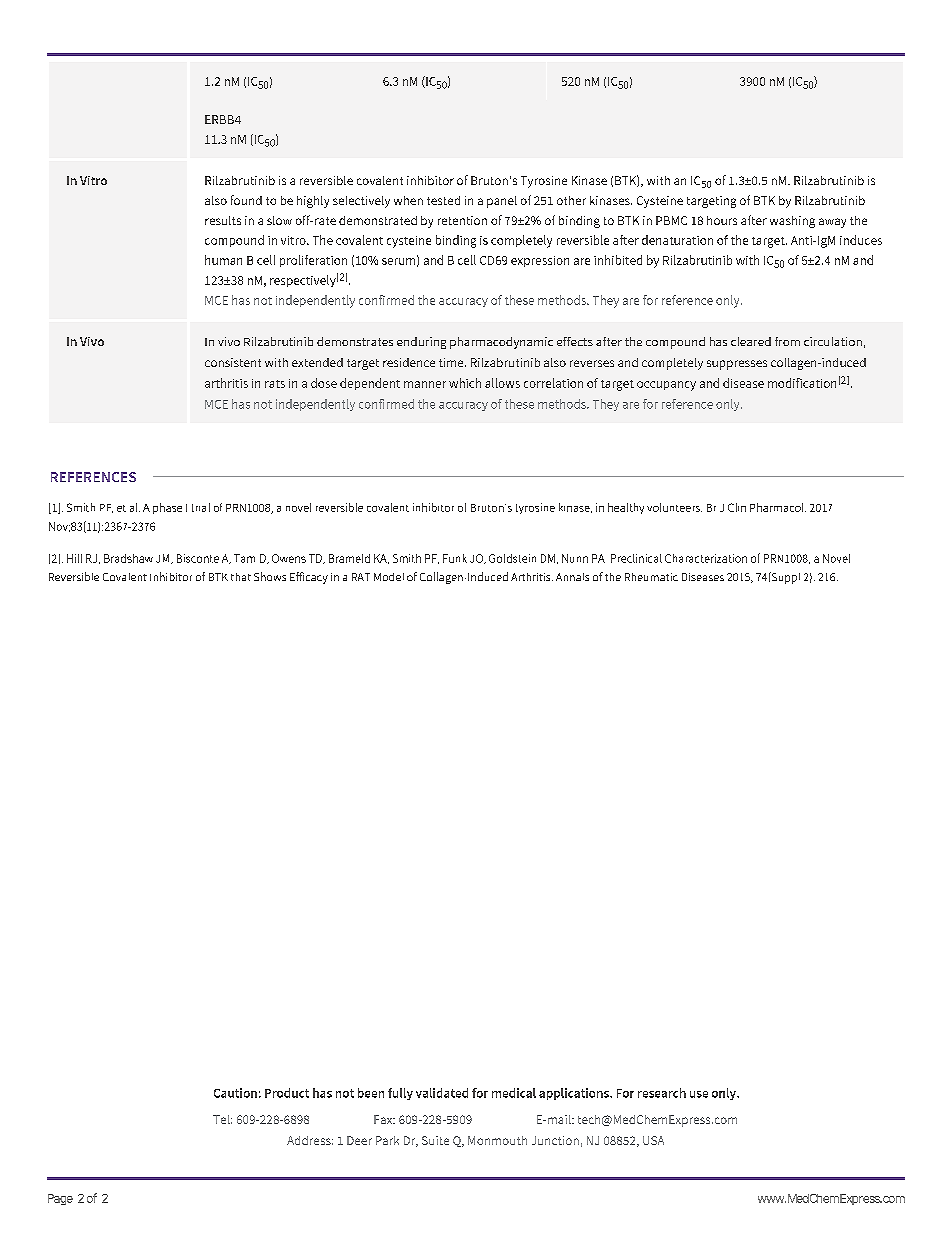 The width and height of the screenshot is (952, 1233). What do you see at coordinates (389, 577) in the screenshot?
I see `Model` at bounding box center [389, 577].
